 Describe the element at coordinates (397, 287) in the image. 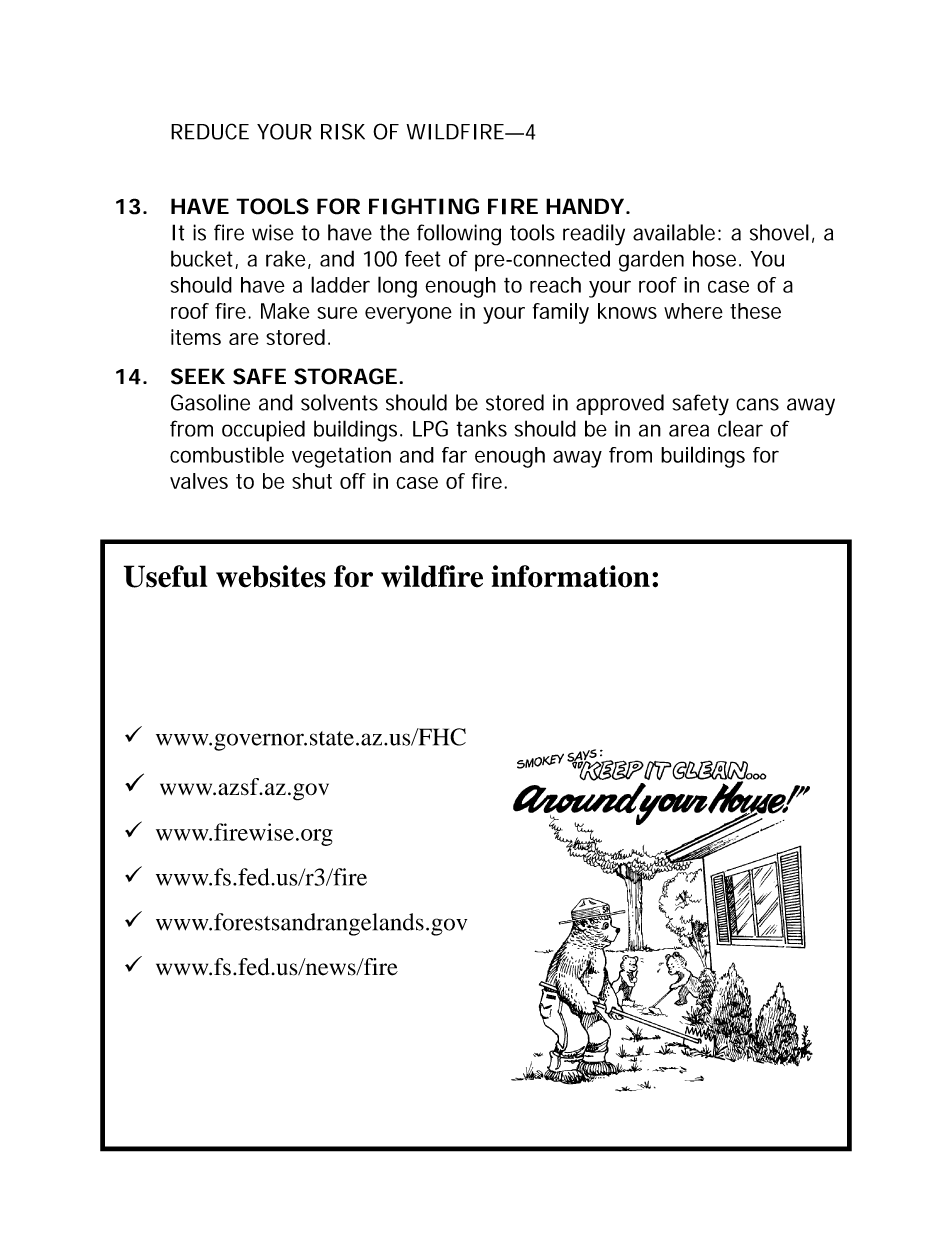

I see `long` at that location.
